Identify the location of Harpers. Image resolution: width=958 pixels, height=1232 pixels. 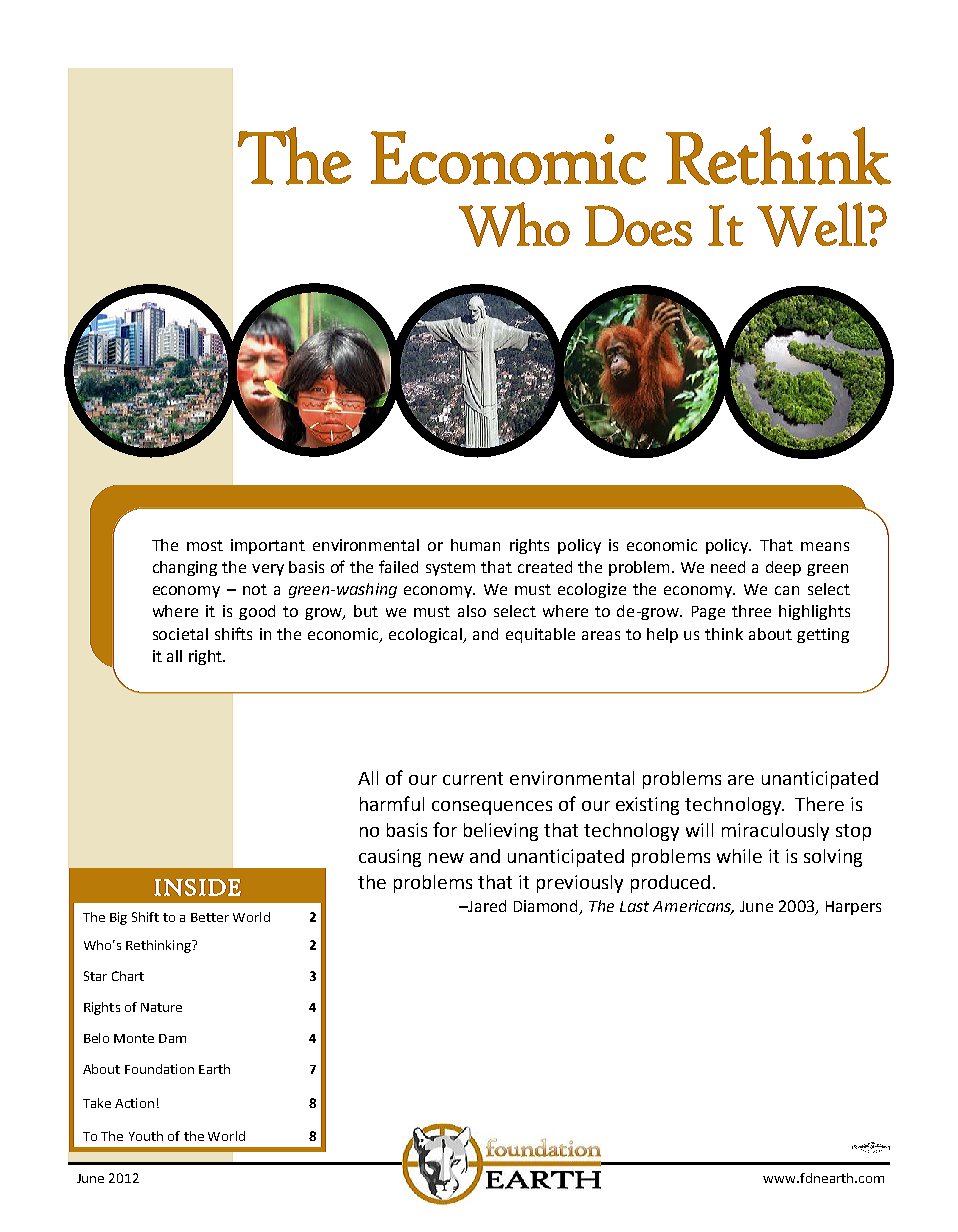
(853, 908).
